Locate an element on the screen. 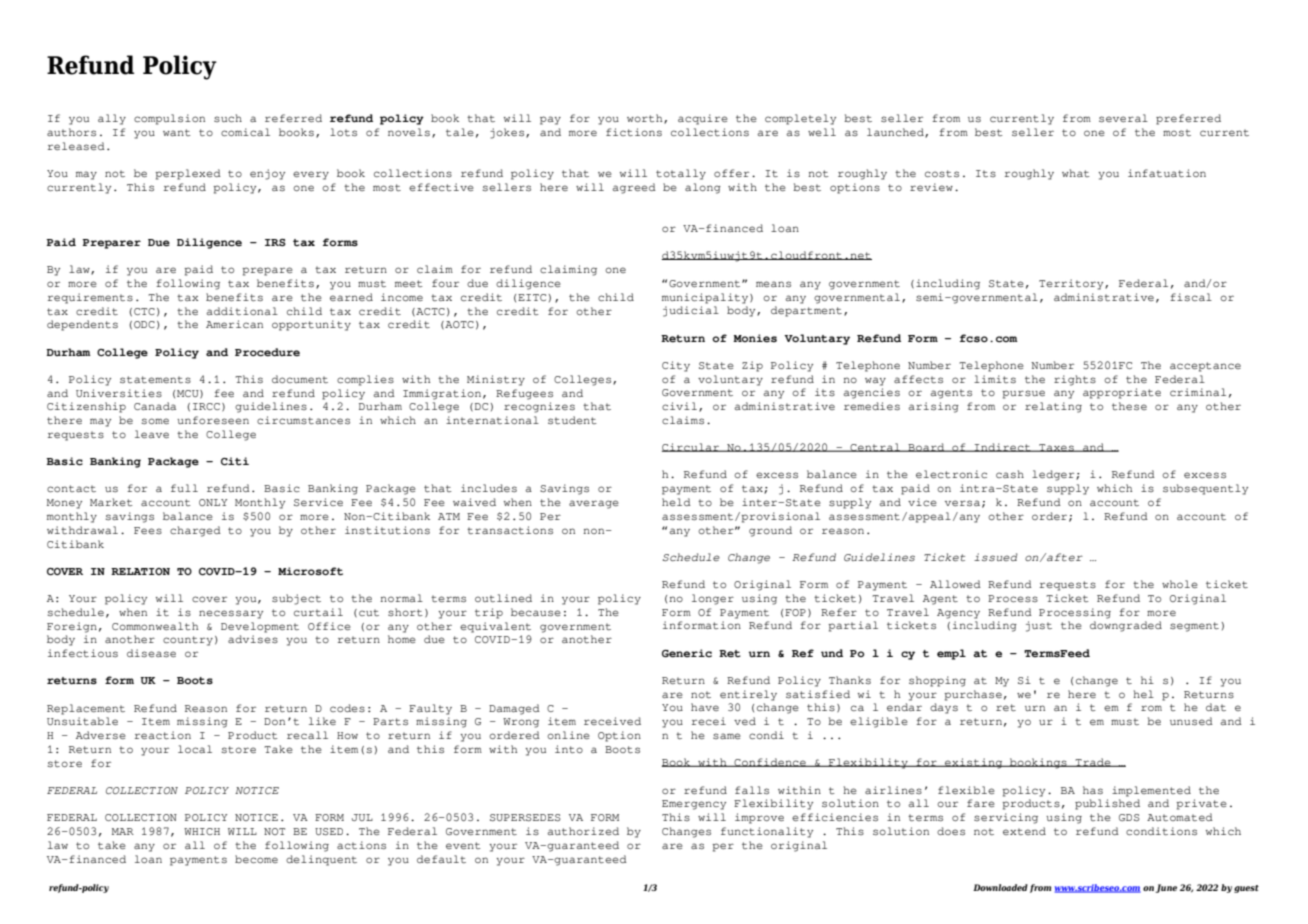 This screenshot has width=1308, height=924. downgraded is located at coordinates (1126, 626).
